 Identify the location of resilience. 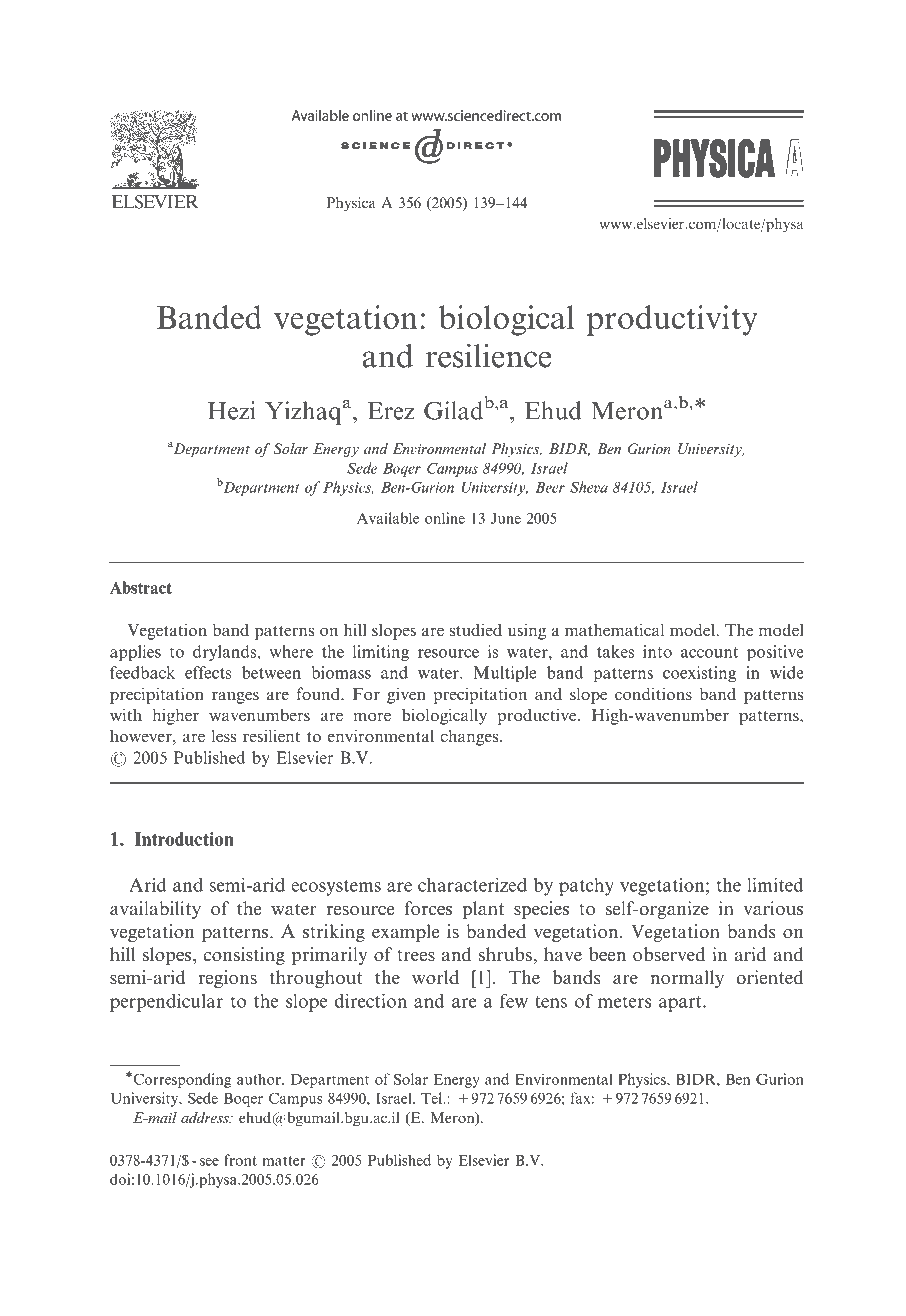
(488, 356).
